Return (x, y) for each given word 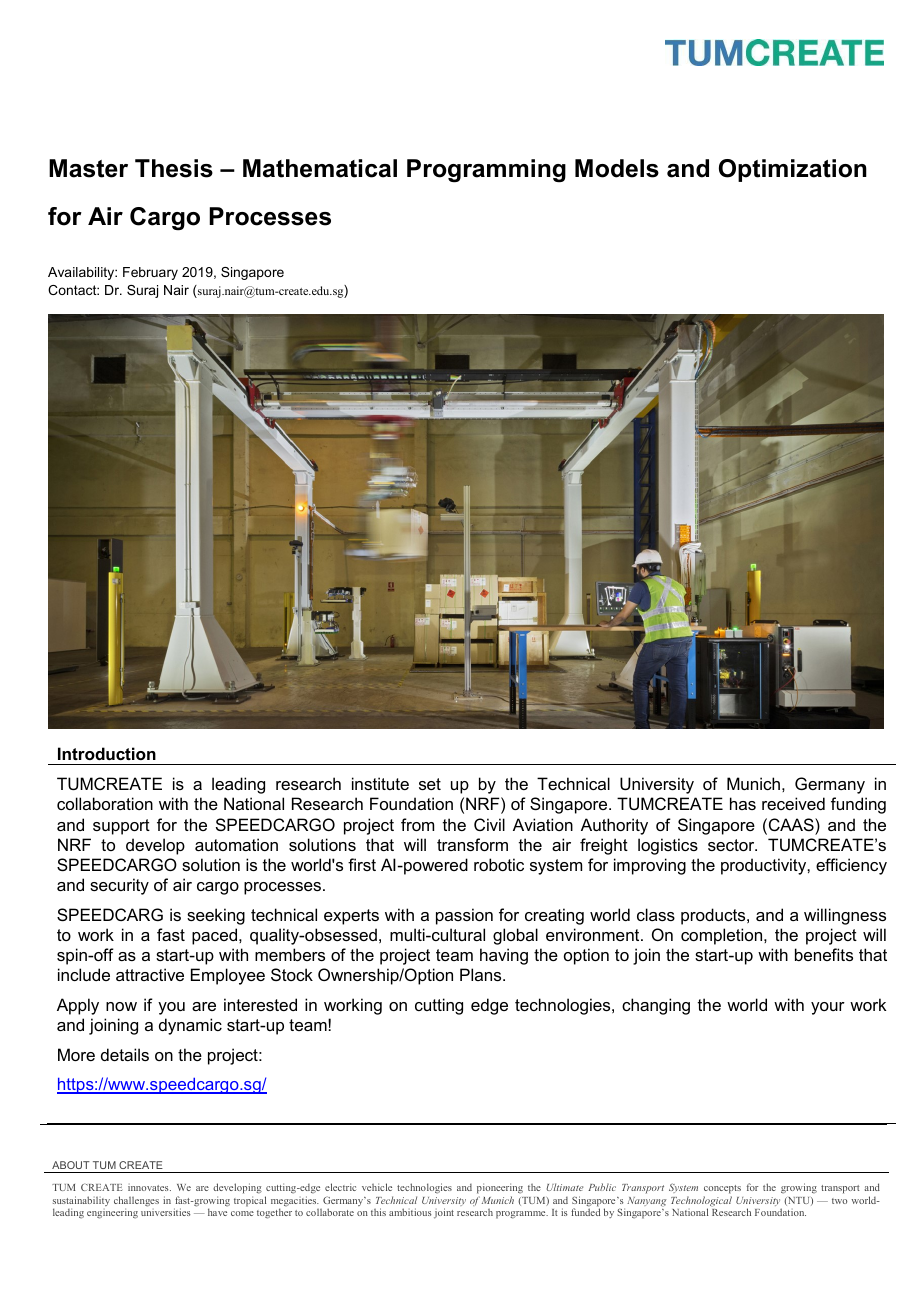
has (743, 803)
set (430, 784)
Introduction (107, 753)
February (150, 273)
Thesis (174, 168)
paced (216, 936)
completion (723, 936)
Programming (486, 171)
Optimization (793, 170)
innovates (149, 1187)
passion (464, 916)
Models (617, 168)
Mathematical (320, 168)
